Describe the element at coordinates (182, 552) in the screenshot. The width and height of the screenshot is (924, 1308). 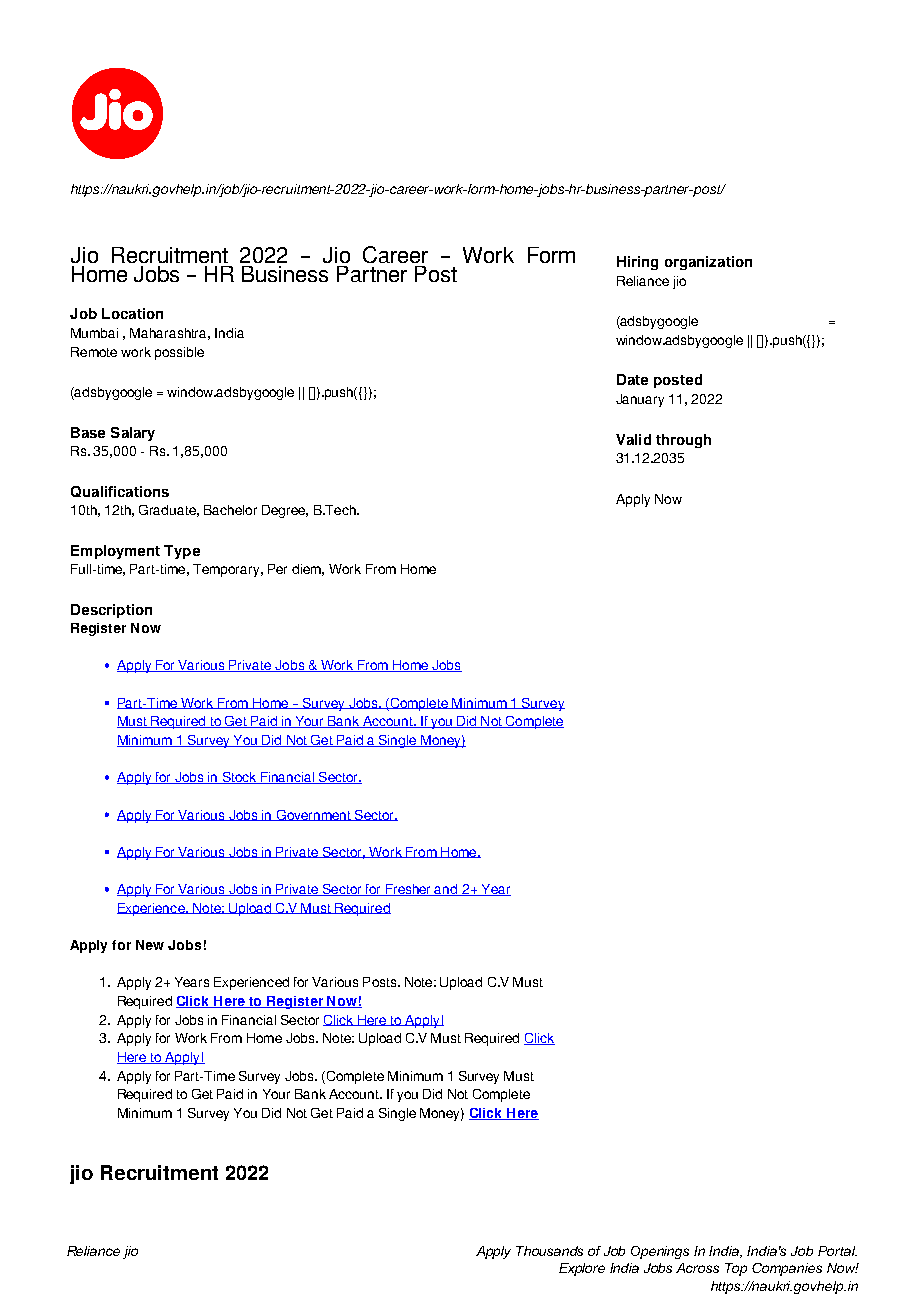
I see `Type` at that location.
